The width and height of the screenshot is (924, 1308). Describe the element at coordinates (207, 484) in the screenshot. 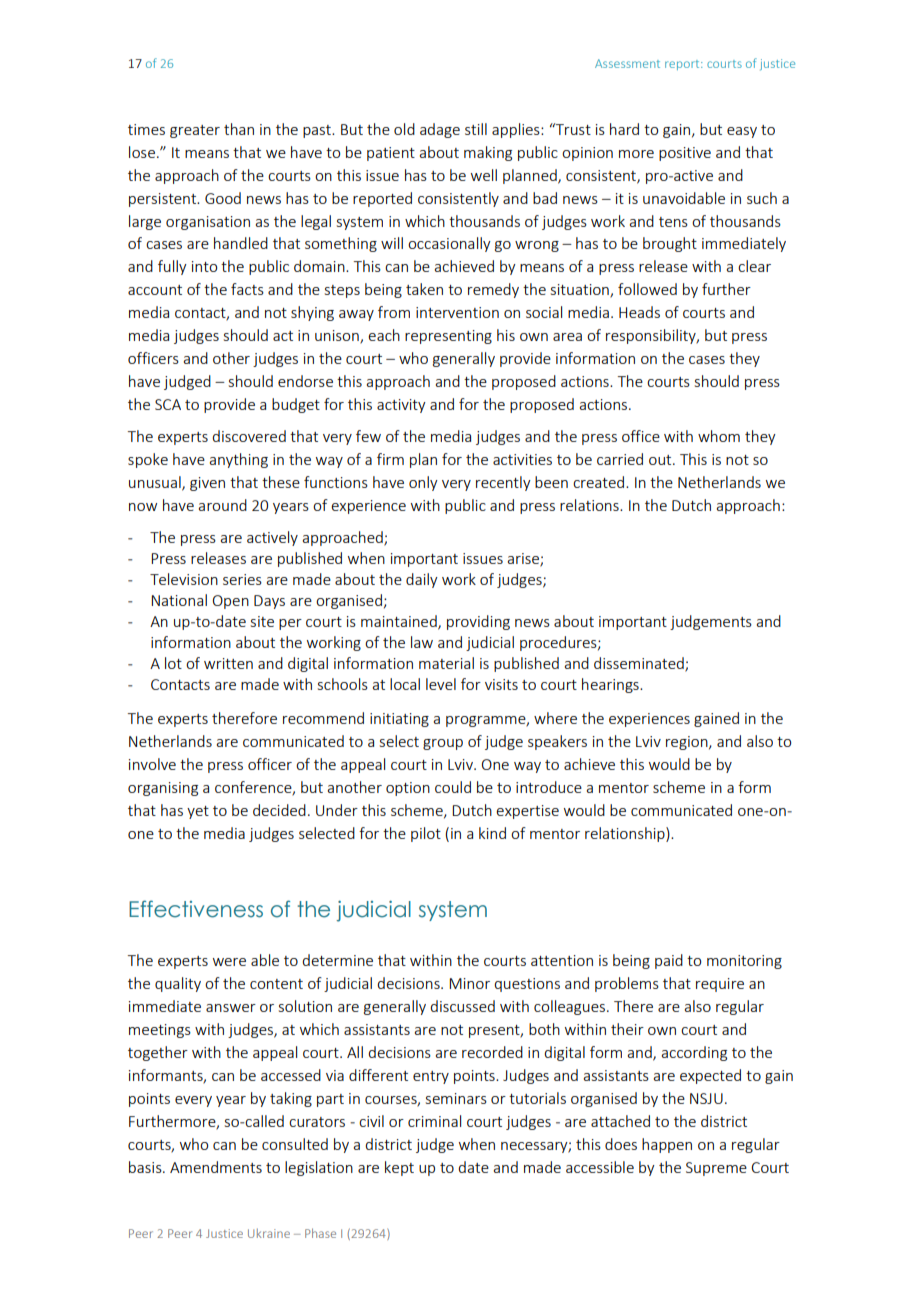

I see `given` at that location.
